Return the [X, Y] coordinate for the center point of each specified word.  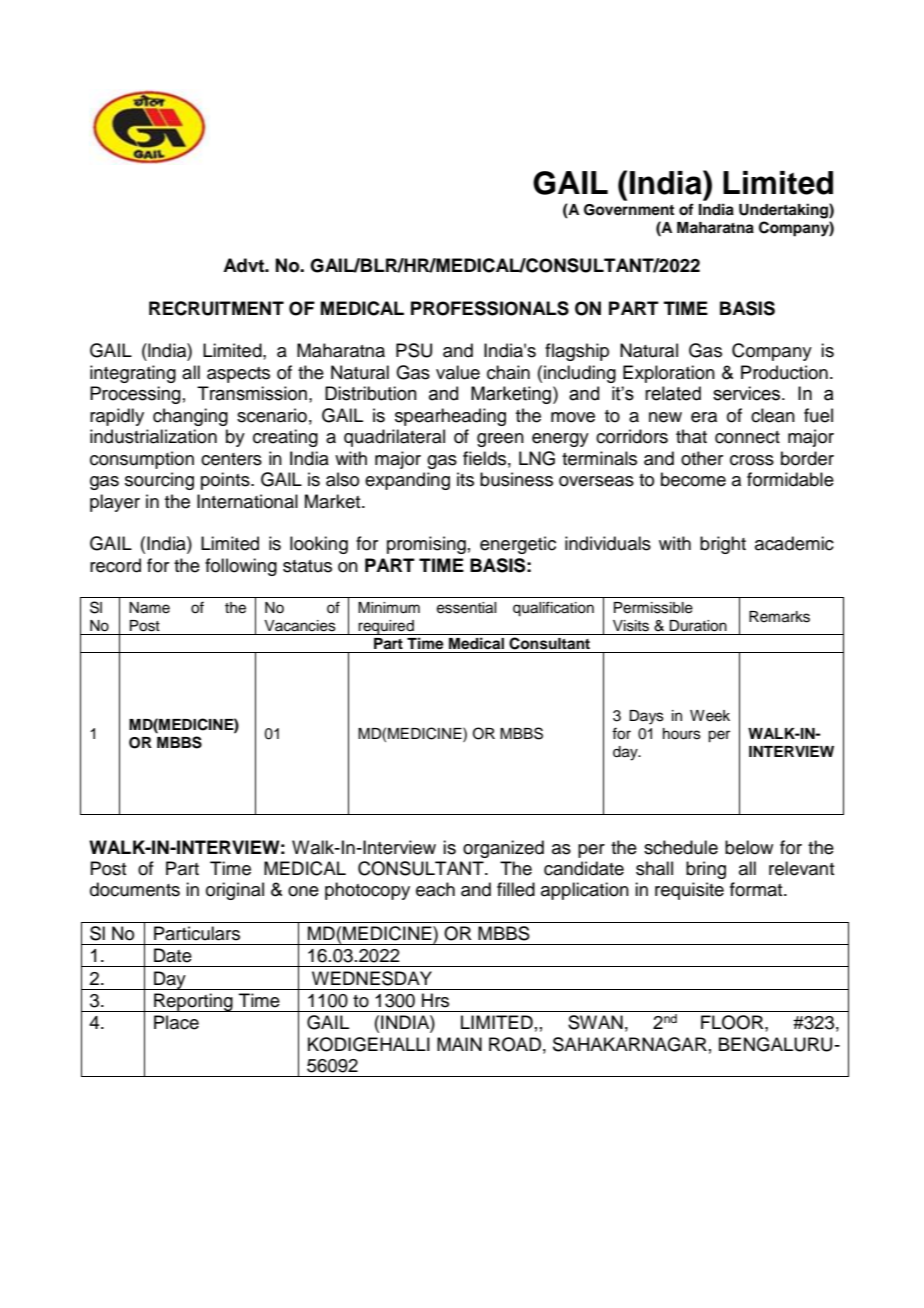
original [235, 891]
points [226, 481]
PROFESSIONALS [490, 308]
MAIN [459, 1044]
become [693, 479]
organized [503, 849]
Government [629, 210]
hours [682, 734]
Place [176, 1022]
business [516, 479]
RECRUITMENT [216, 308]
